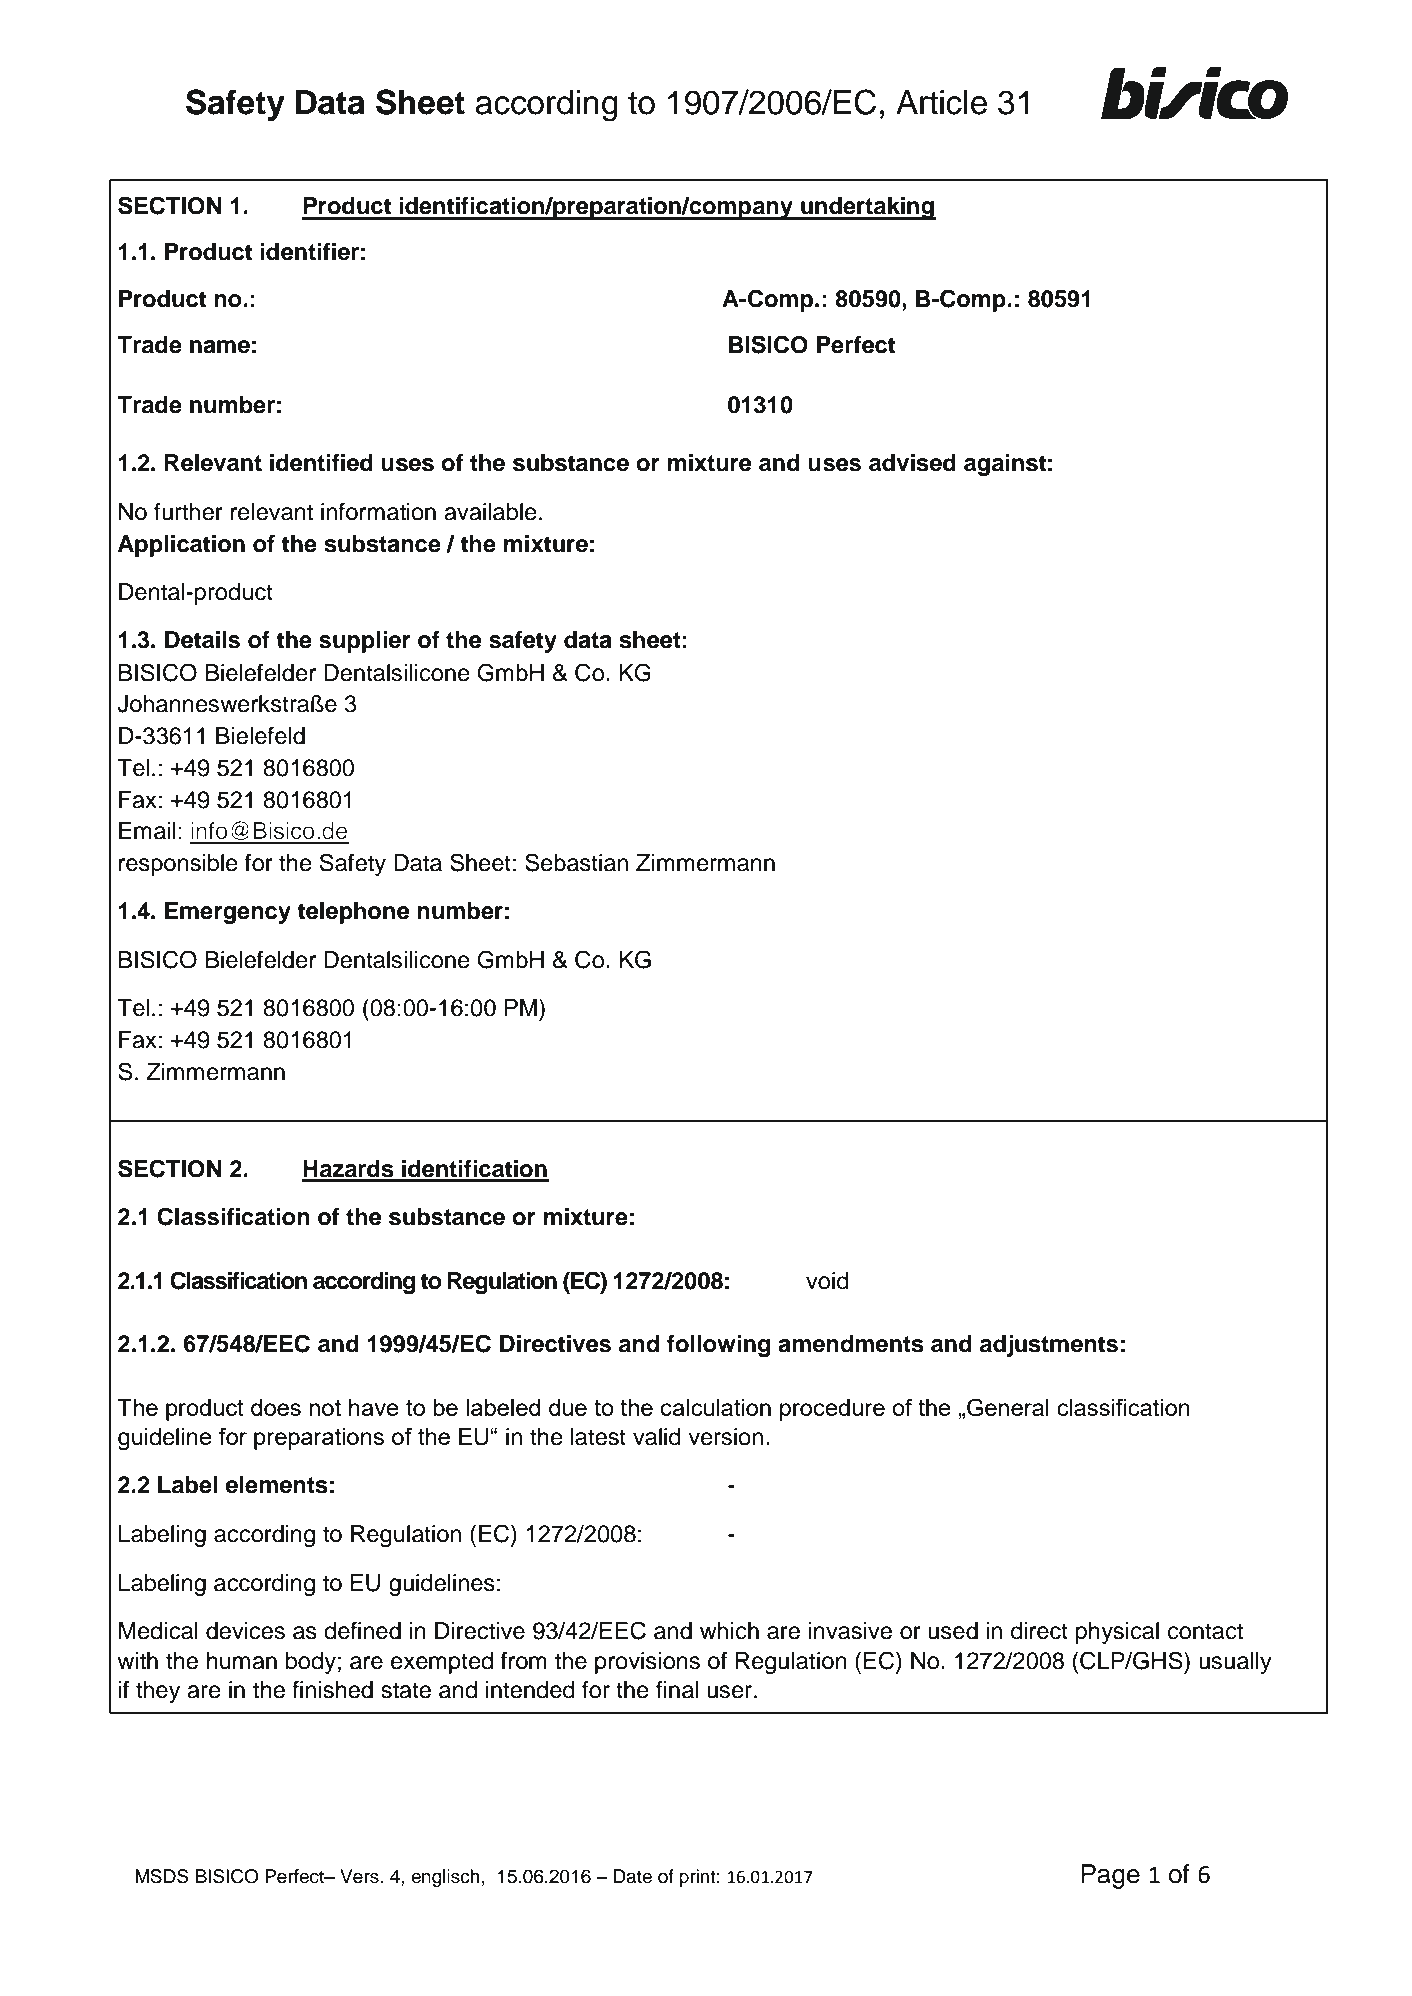 This document has height=1996, width=1412. What do you see at coordinates (162, 1876) in the document?
I see `MSDS` at bounding box center [162, 1876].
